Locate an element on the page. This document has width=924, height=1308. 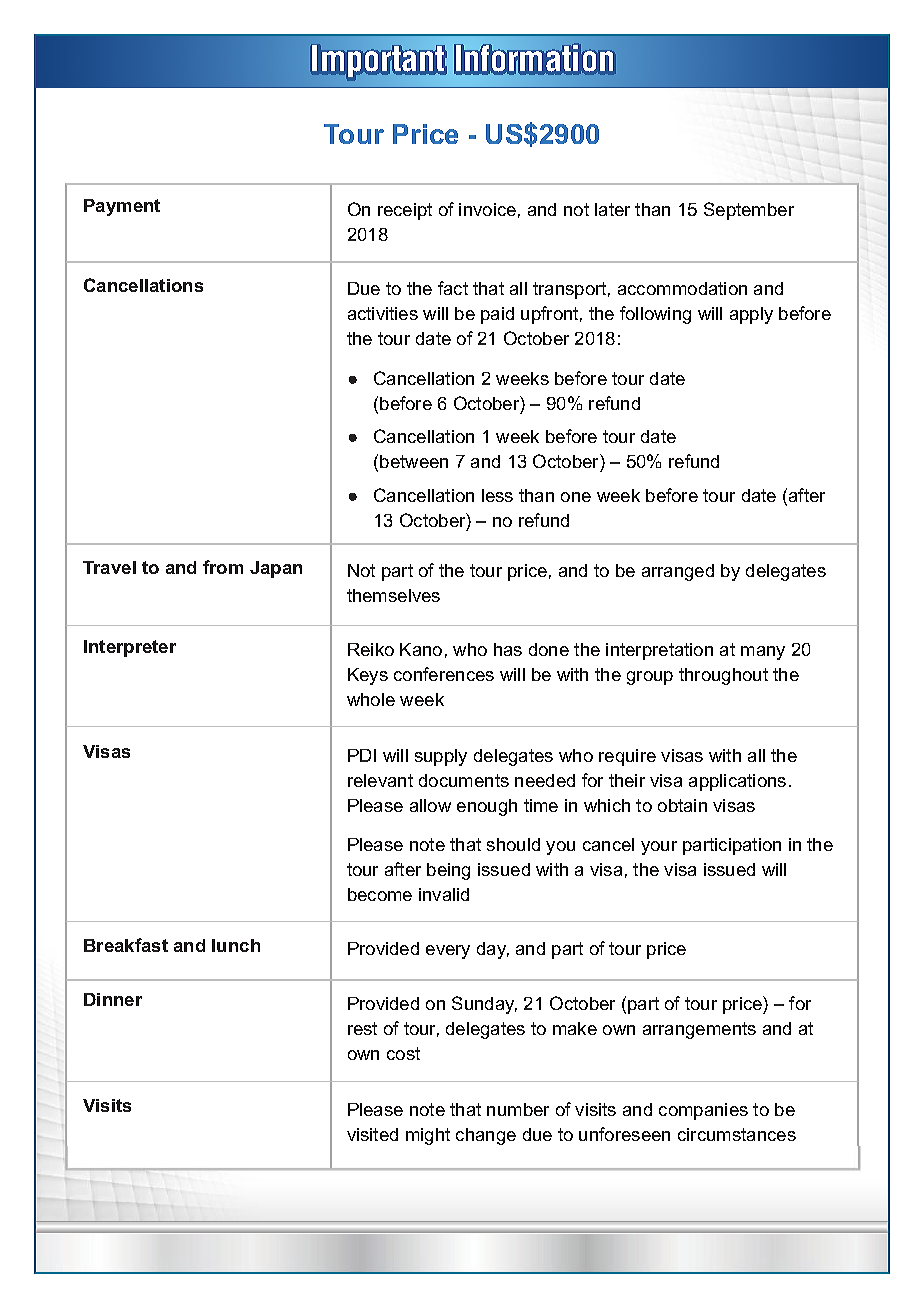
Interpreter is located at coordinates (130, 648).
